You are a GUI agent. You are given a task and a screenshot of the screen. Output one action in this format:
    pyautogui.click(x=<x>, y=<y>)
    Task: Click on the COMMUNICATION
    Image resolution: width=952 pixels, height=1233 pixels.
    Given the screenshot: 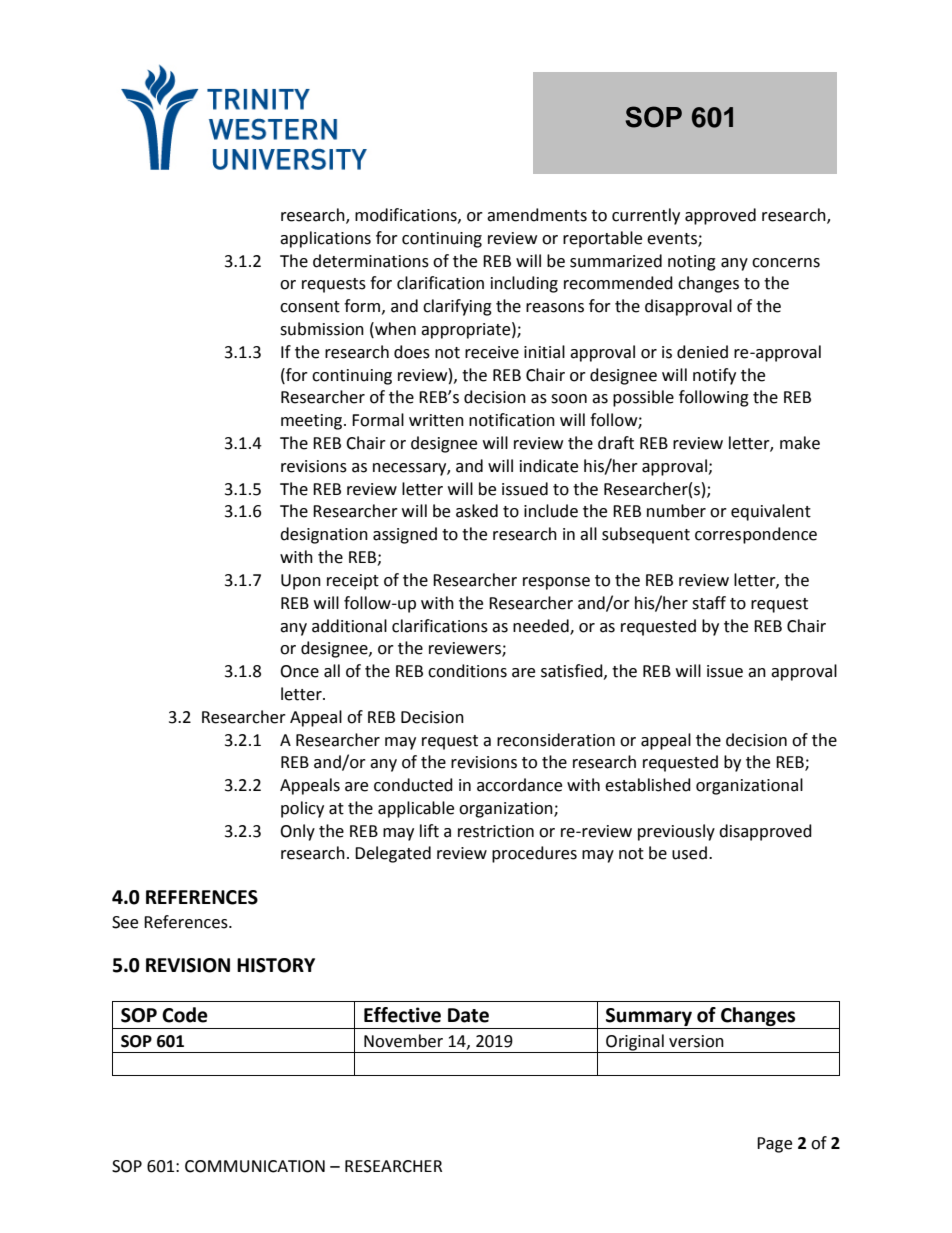 What is the action you would take?
    pyautogui.click(x=255, y=1166)
